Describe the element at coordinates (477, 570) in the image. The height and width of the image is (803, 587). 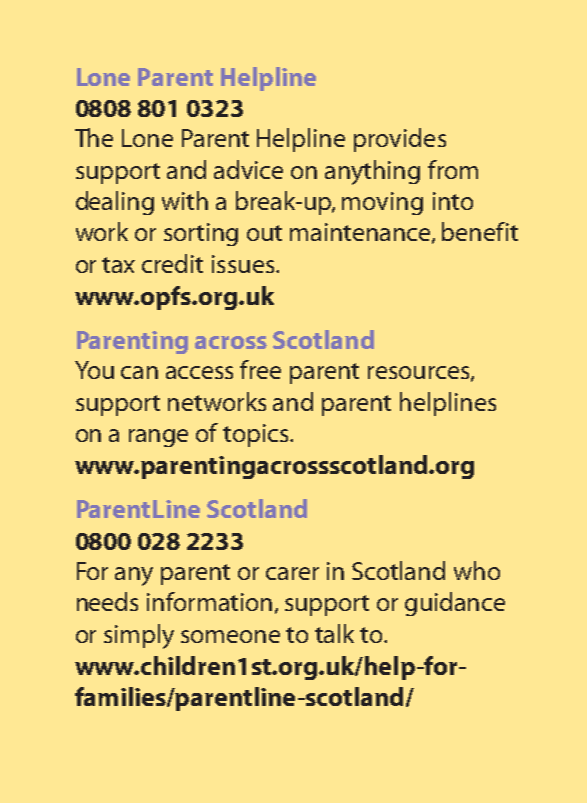
I see `who` at that location.
